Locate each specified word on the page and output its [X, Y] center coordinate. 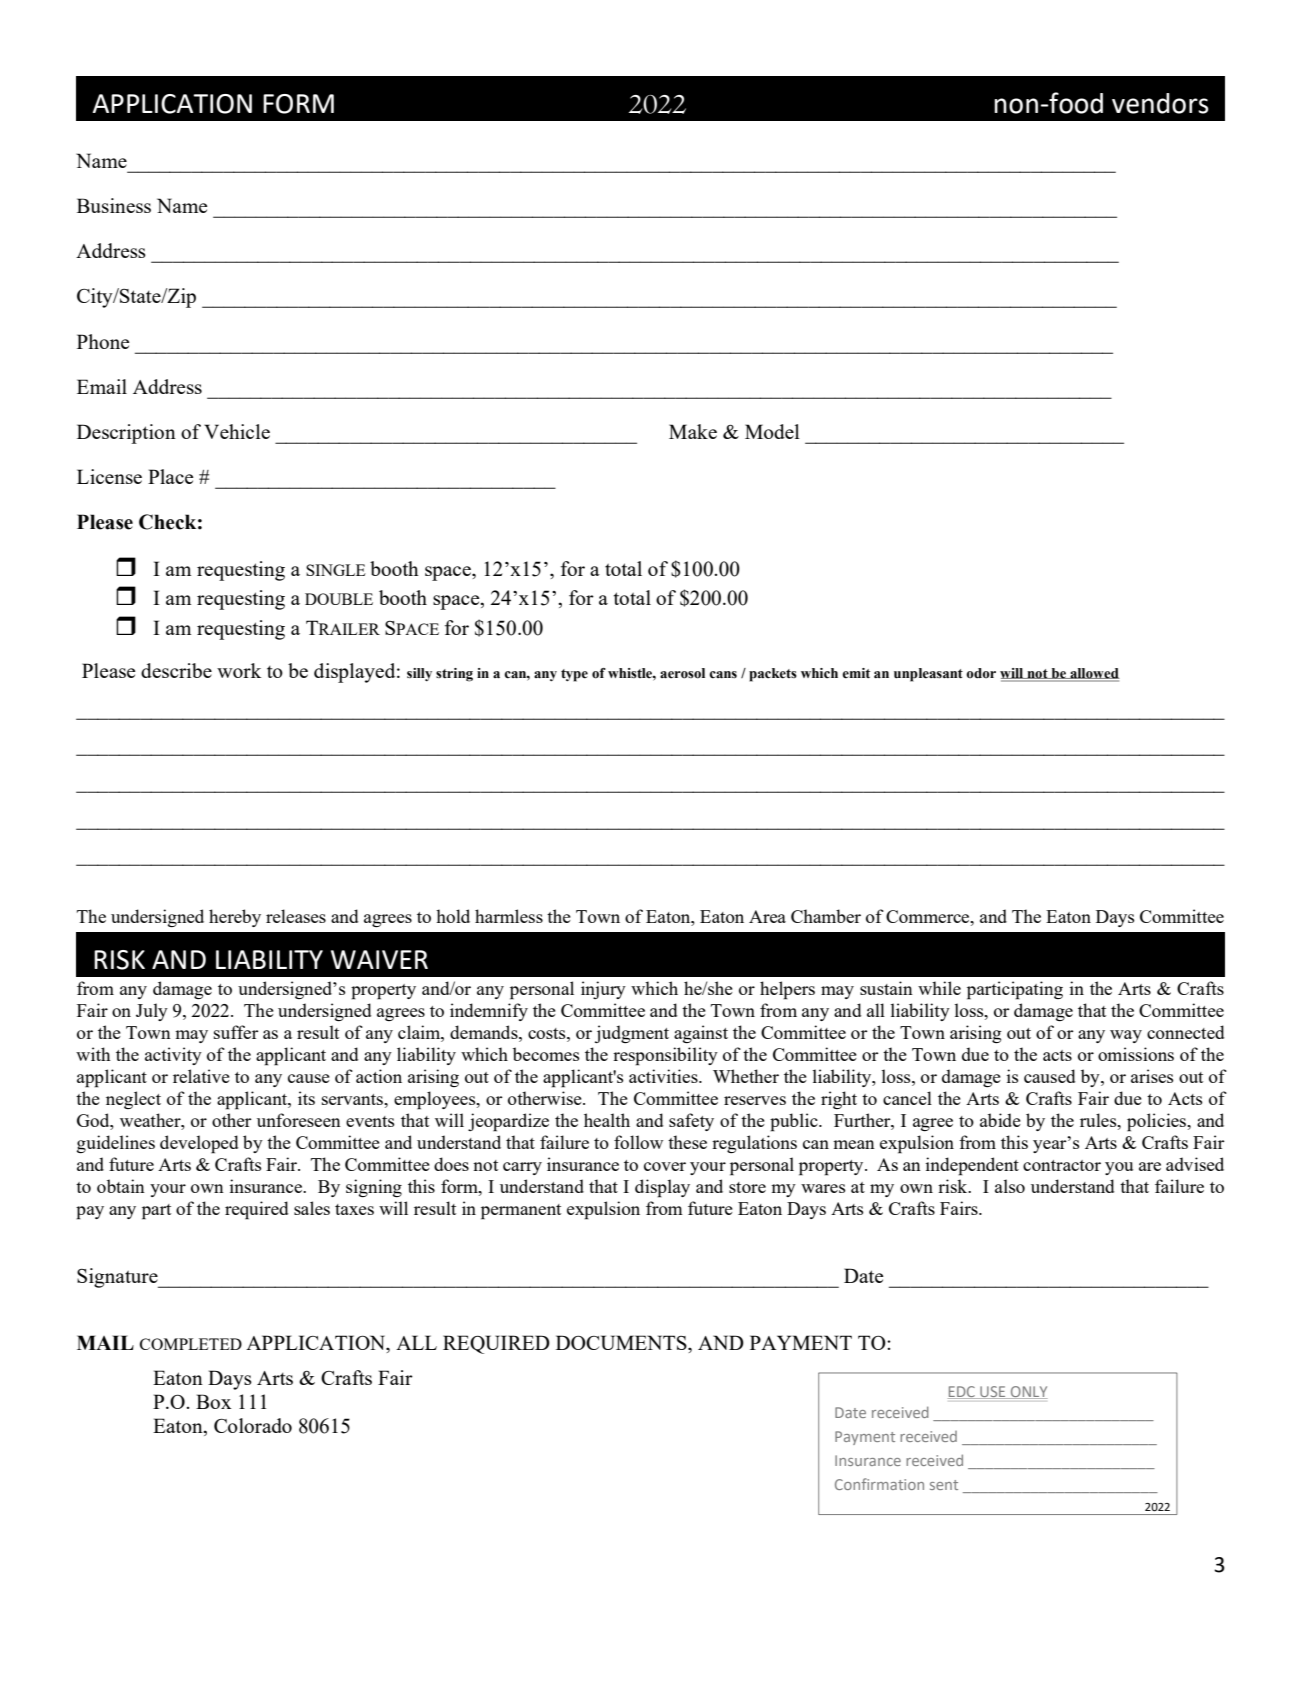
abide [1000, 1120]
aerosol [682, 673]
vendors [1160, 103]
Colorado [253, 1425]
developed [199, 1144]
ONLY [1028, 1392]
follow [638, 1142]
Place [170, 476]
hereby [235, 918]
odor [981, 673]
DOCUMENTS [622, 1342]
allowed [1094, 674]
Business [114, 205]
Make [693, 431]
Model [772, 431]
